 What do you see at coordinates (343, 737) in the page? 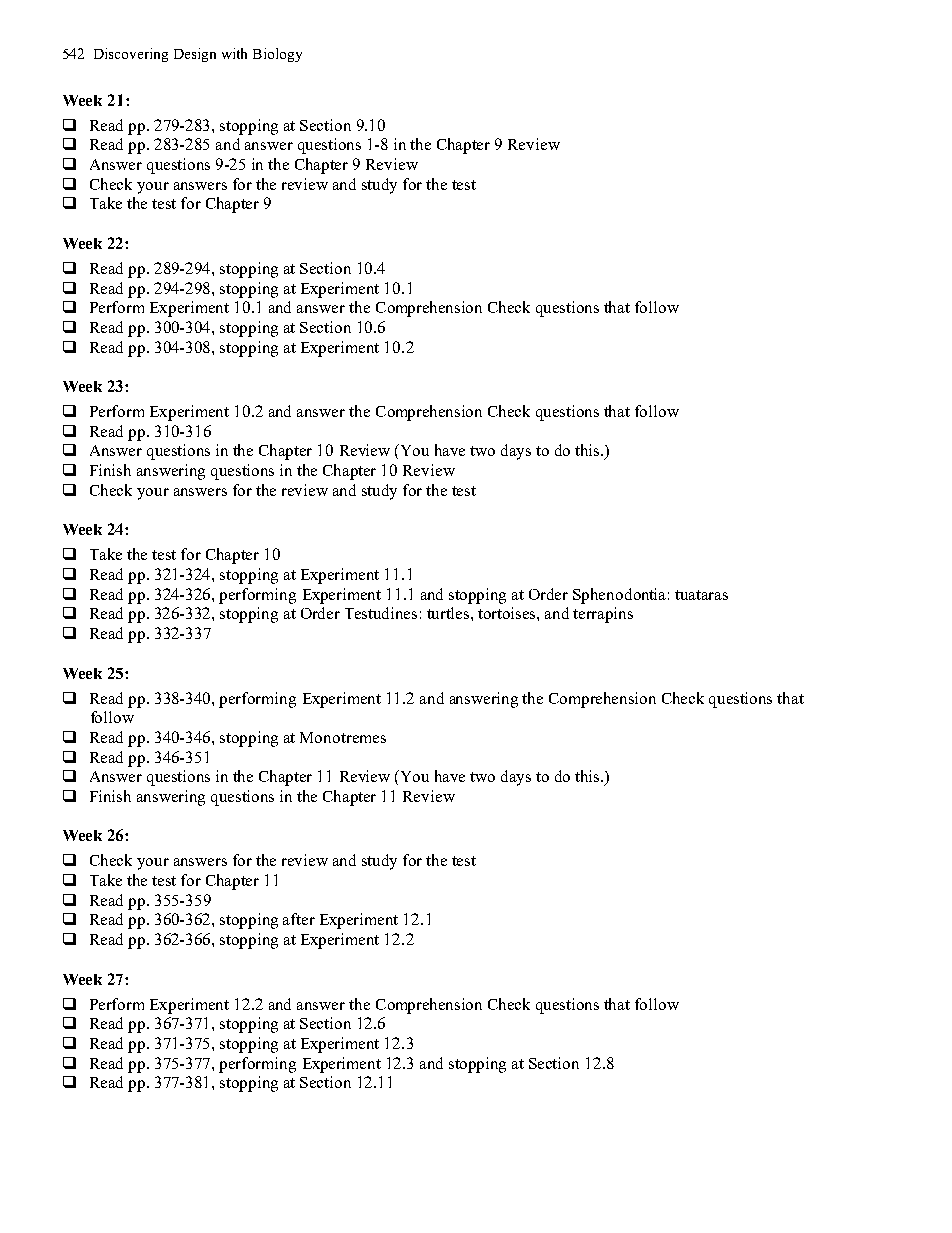
I see `Monotremes` at bounding box center [343, 737].
